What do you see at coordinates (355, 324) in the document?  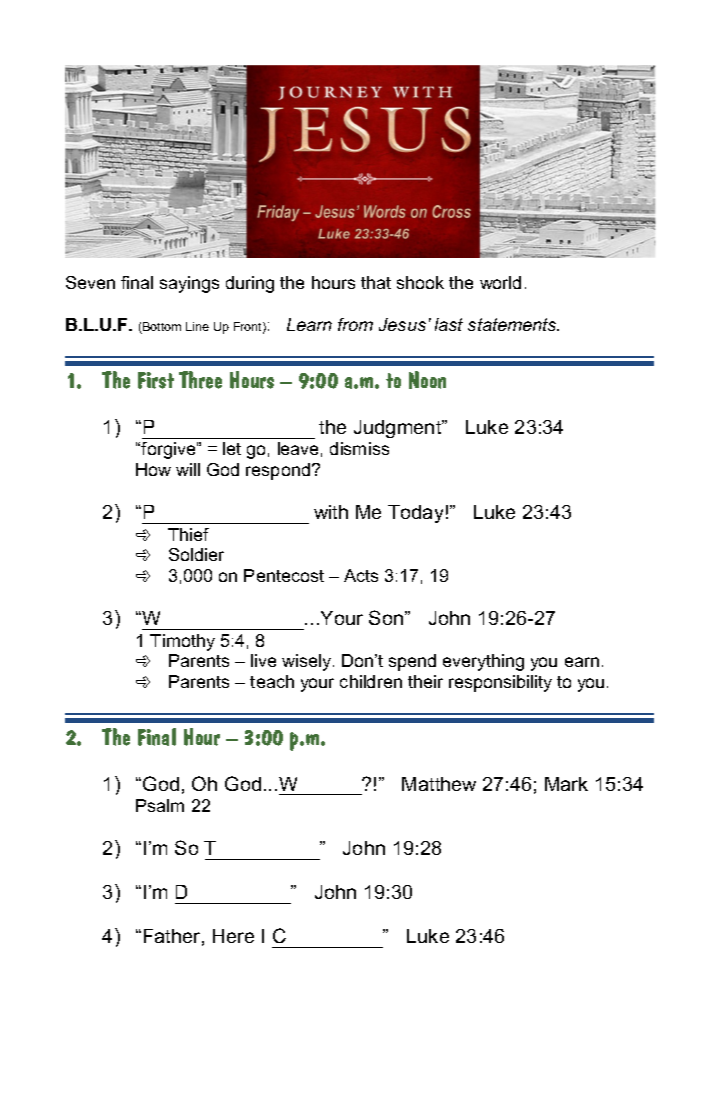 I see `from` at bounding box center [355, 324].
